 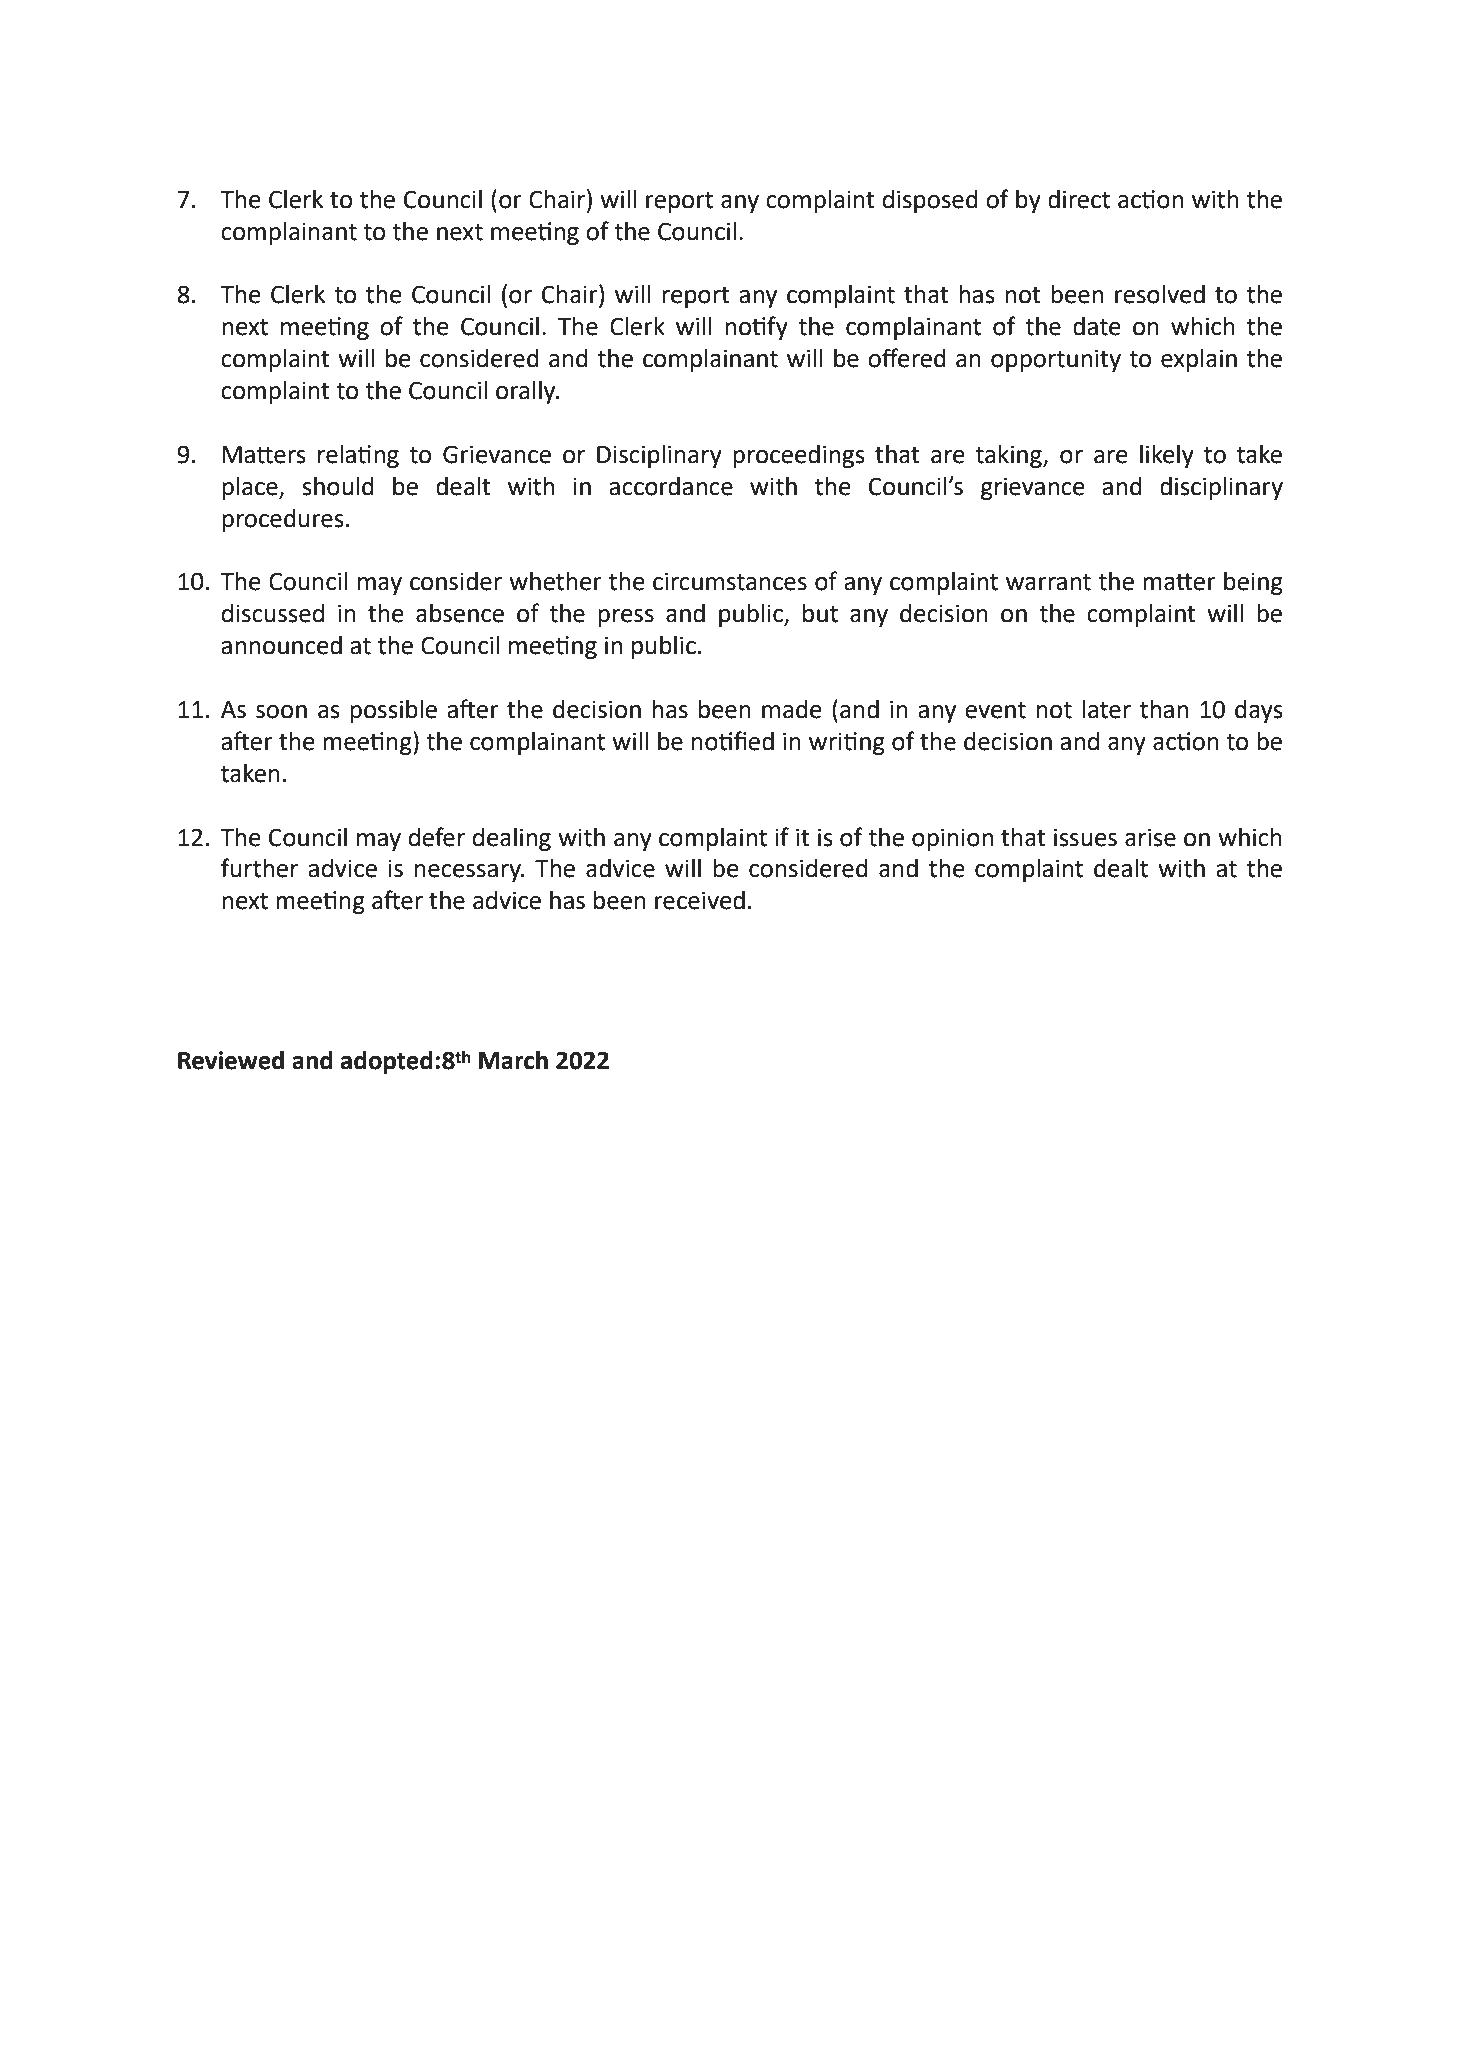 I want to click on direct, so click(x=1079, y=199).
